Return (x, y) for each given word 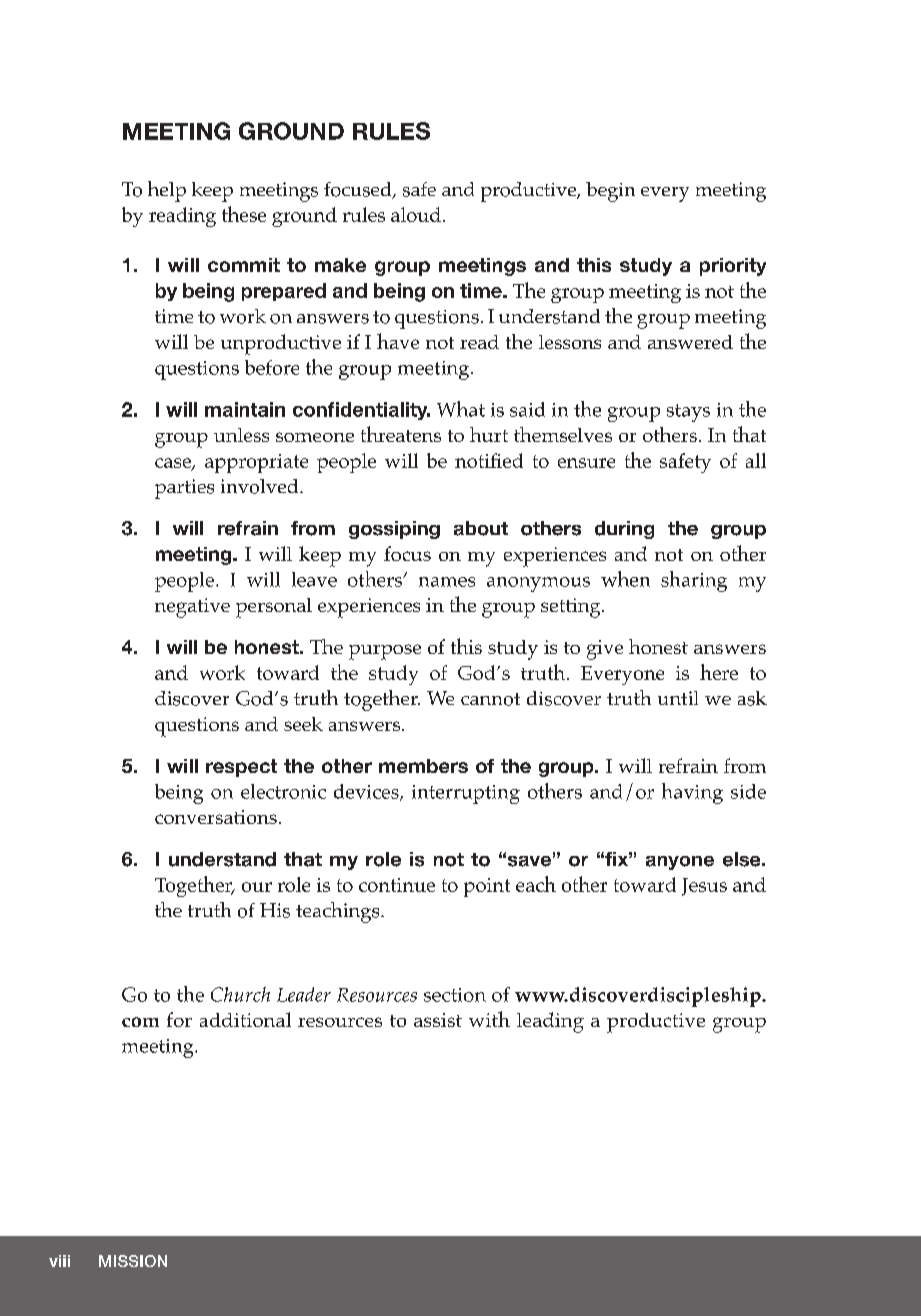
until (678, 698)
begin (610, 192)
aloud (416, 214)
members (423, 766)
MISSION (133, 1261)
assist (438, 1020)
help (167, 191)
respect (241, 768)
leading (550, 1022)
